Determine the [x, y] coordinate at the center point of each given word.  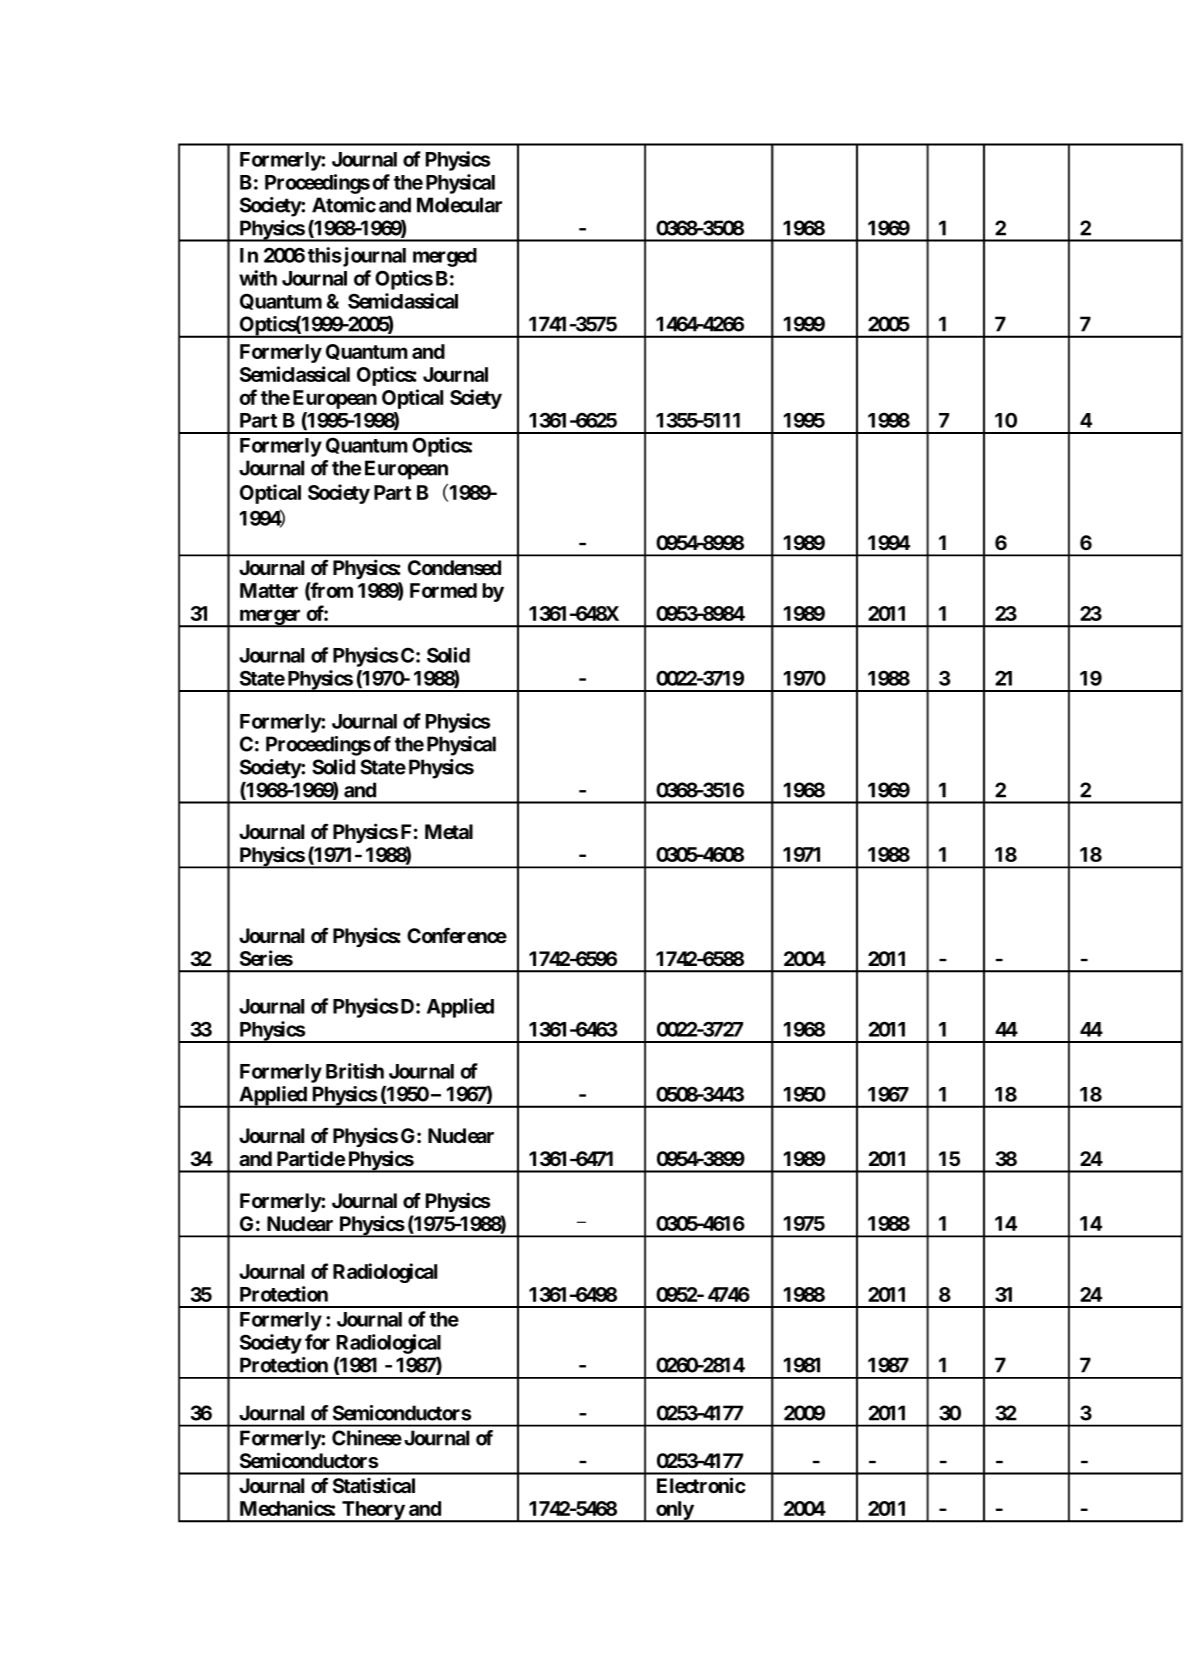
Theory [373, 1511]
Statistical [374, 1485]
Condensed [454, 568]
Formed [443, 590]
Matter [269, 590]
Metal [449, 832]
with [258, 278]
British [355, 1071]
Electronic [701, 1485]
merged [445, 257]
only [674, 1511]
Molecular [459, 205]
